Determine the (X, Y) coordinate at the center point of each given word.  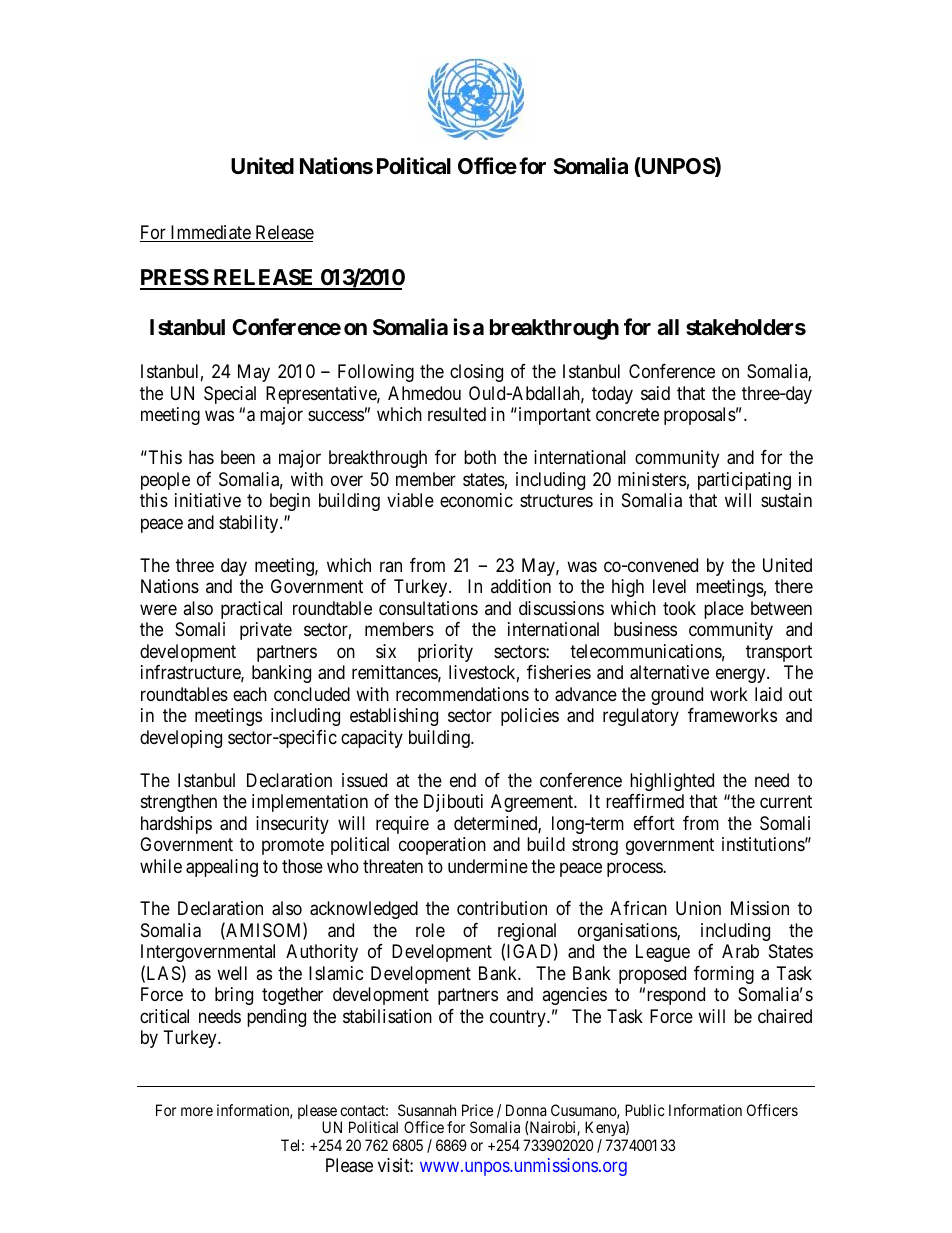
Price (477, 1110)
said (655, 393)
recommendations (462, 694)
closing (476, 373)
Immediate (210, 233)
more (197, 1111)
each (250, 694)
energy (742, 676)
